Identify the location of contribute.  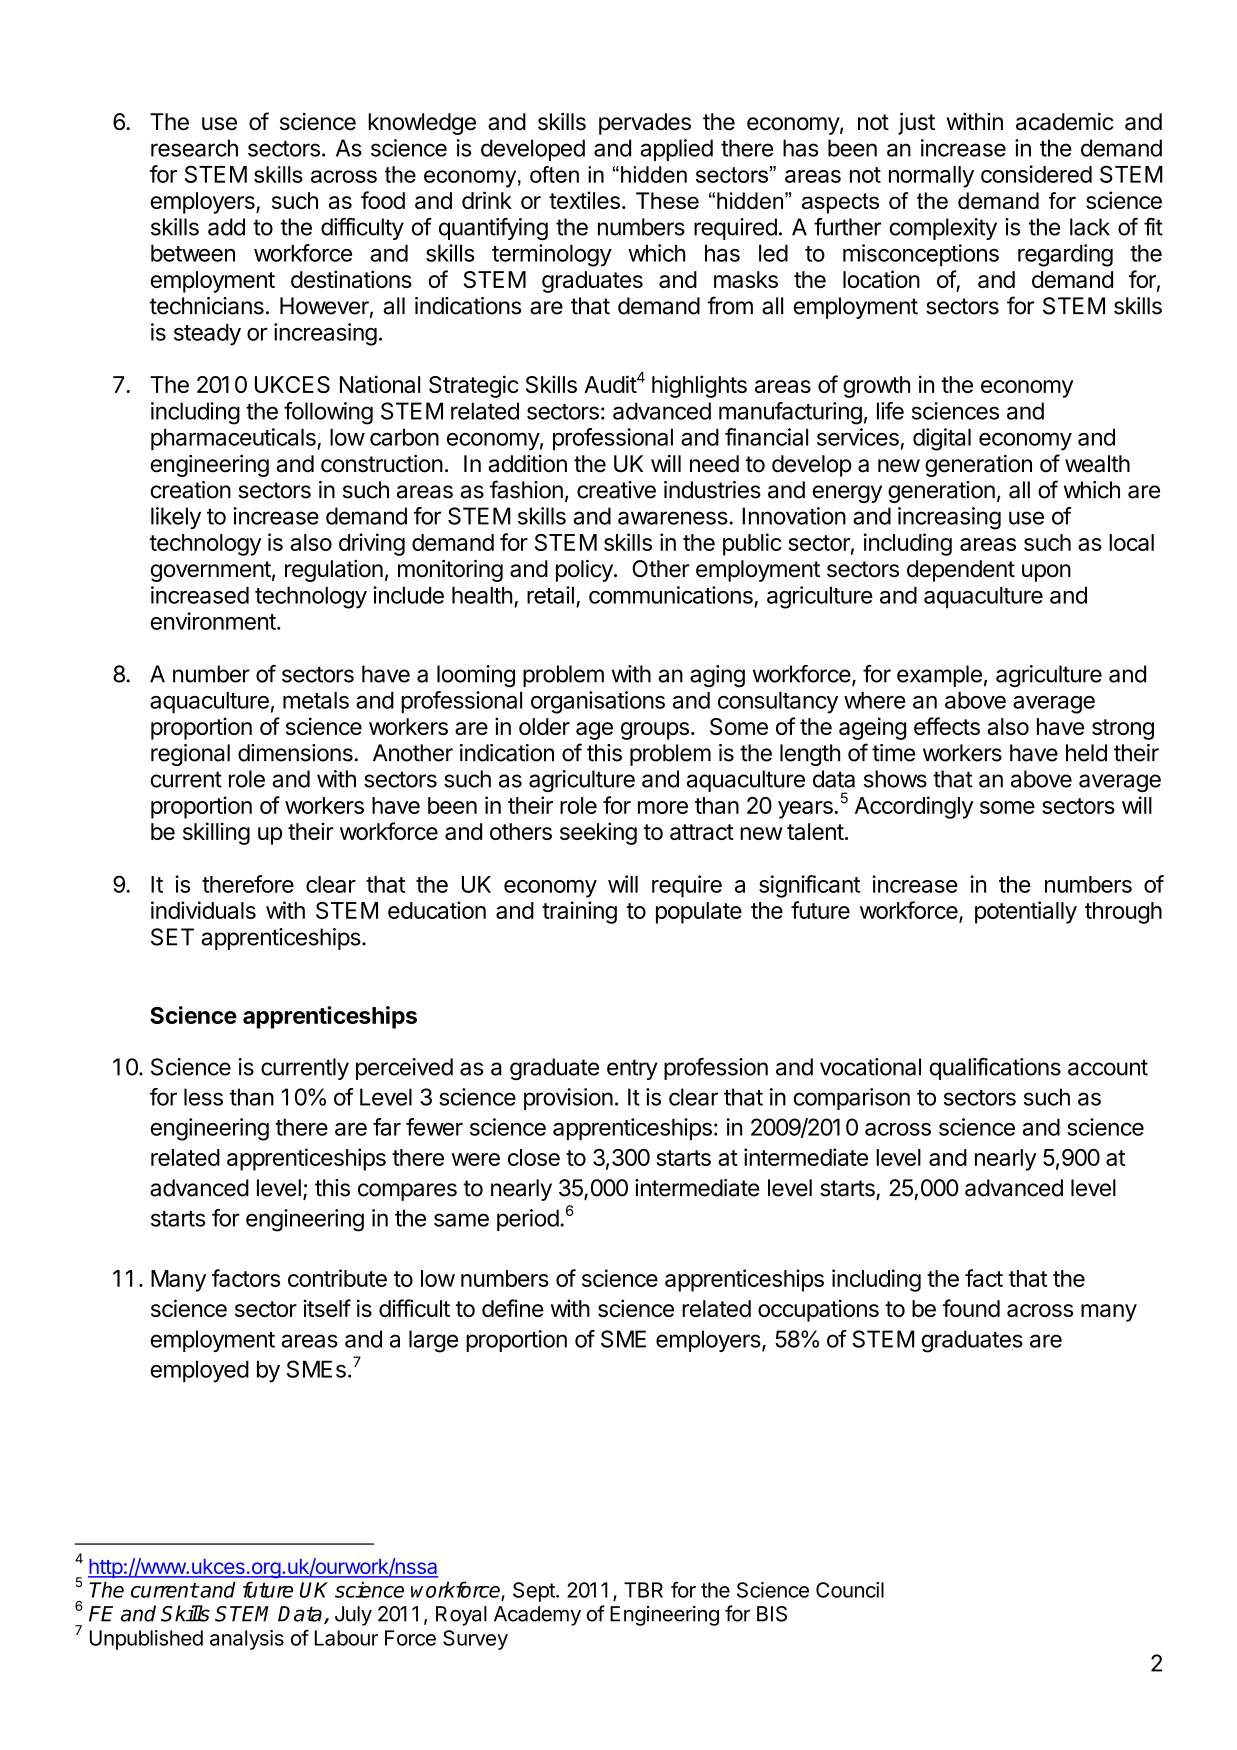
(337, 1278).
